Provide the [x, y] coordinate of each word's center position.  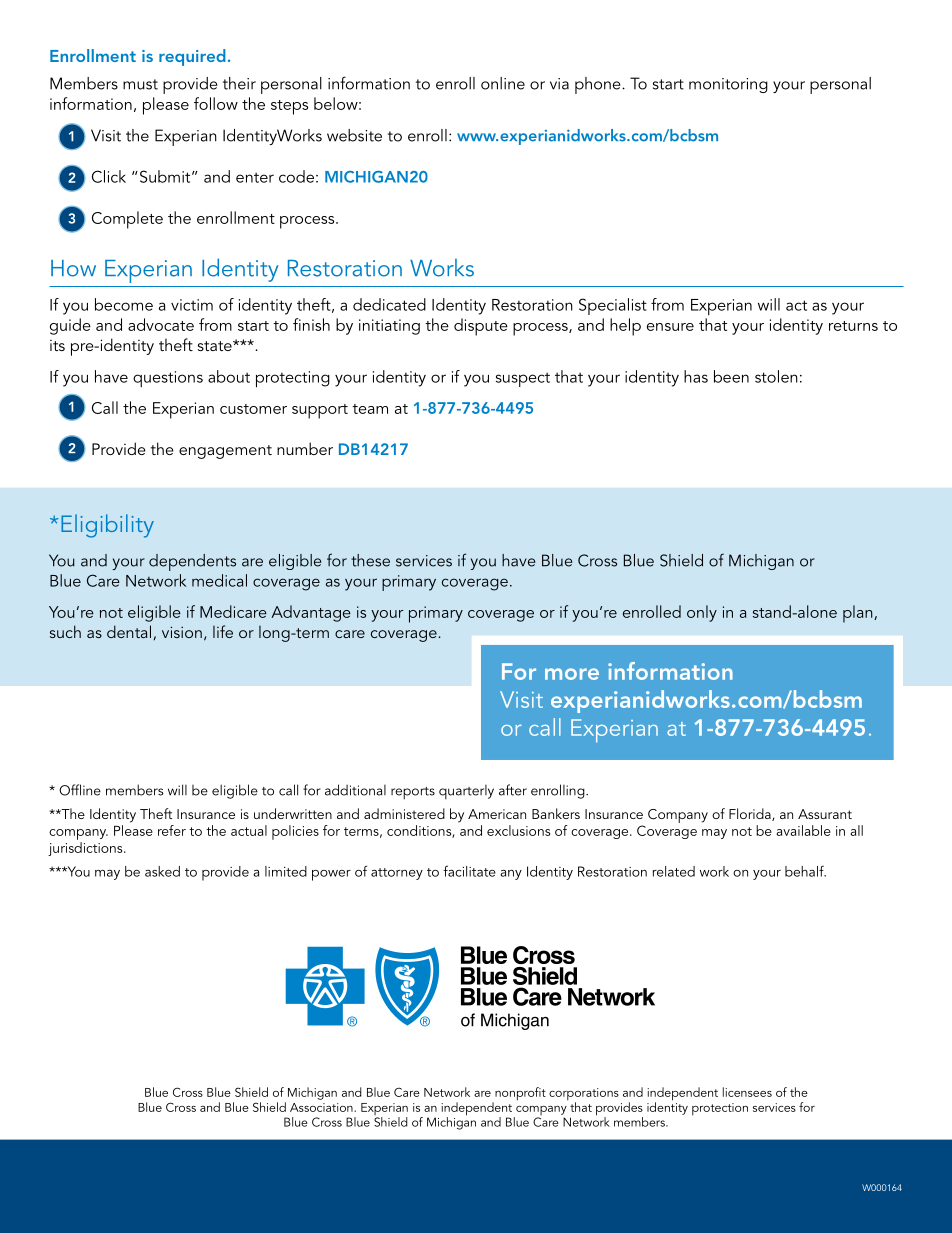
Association [322, 1107]
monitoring [728, 85]
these [370, 560]
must [140, 84]
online [503, 83]
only [702, 613]
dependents [192, 562]
